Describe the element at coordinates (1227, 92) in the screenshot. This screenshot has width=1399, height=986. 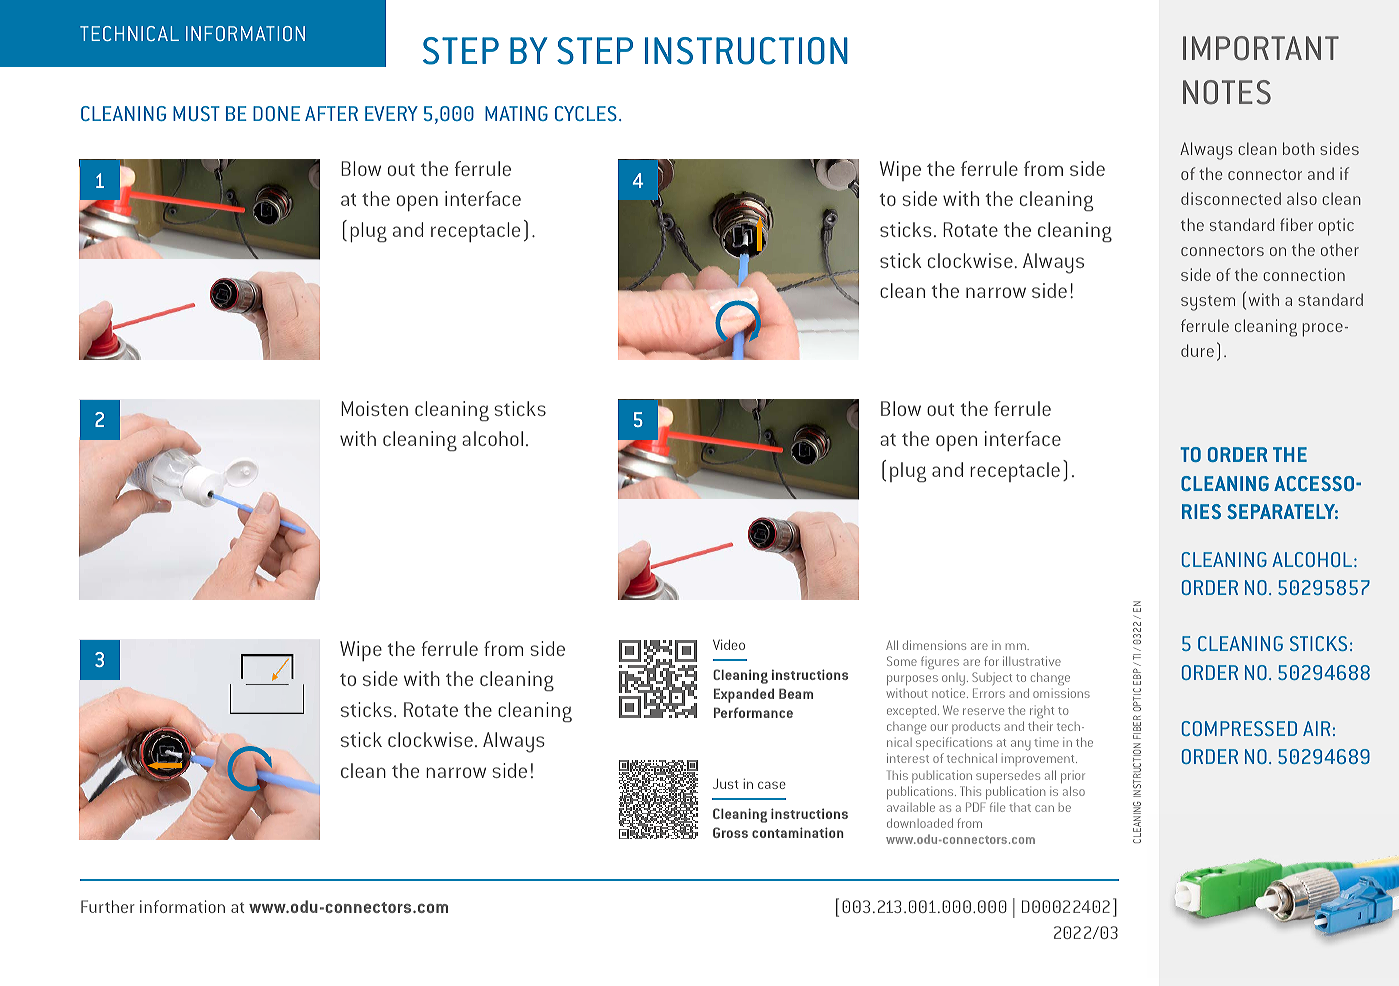
I see `NOTES` at that location.
